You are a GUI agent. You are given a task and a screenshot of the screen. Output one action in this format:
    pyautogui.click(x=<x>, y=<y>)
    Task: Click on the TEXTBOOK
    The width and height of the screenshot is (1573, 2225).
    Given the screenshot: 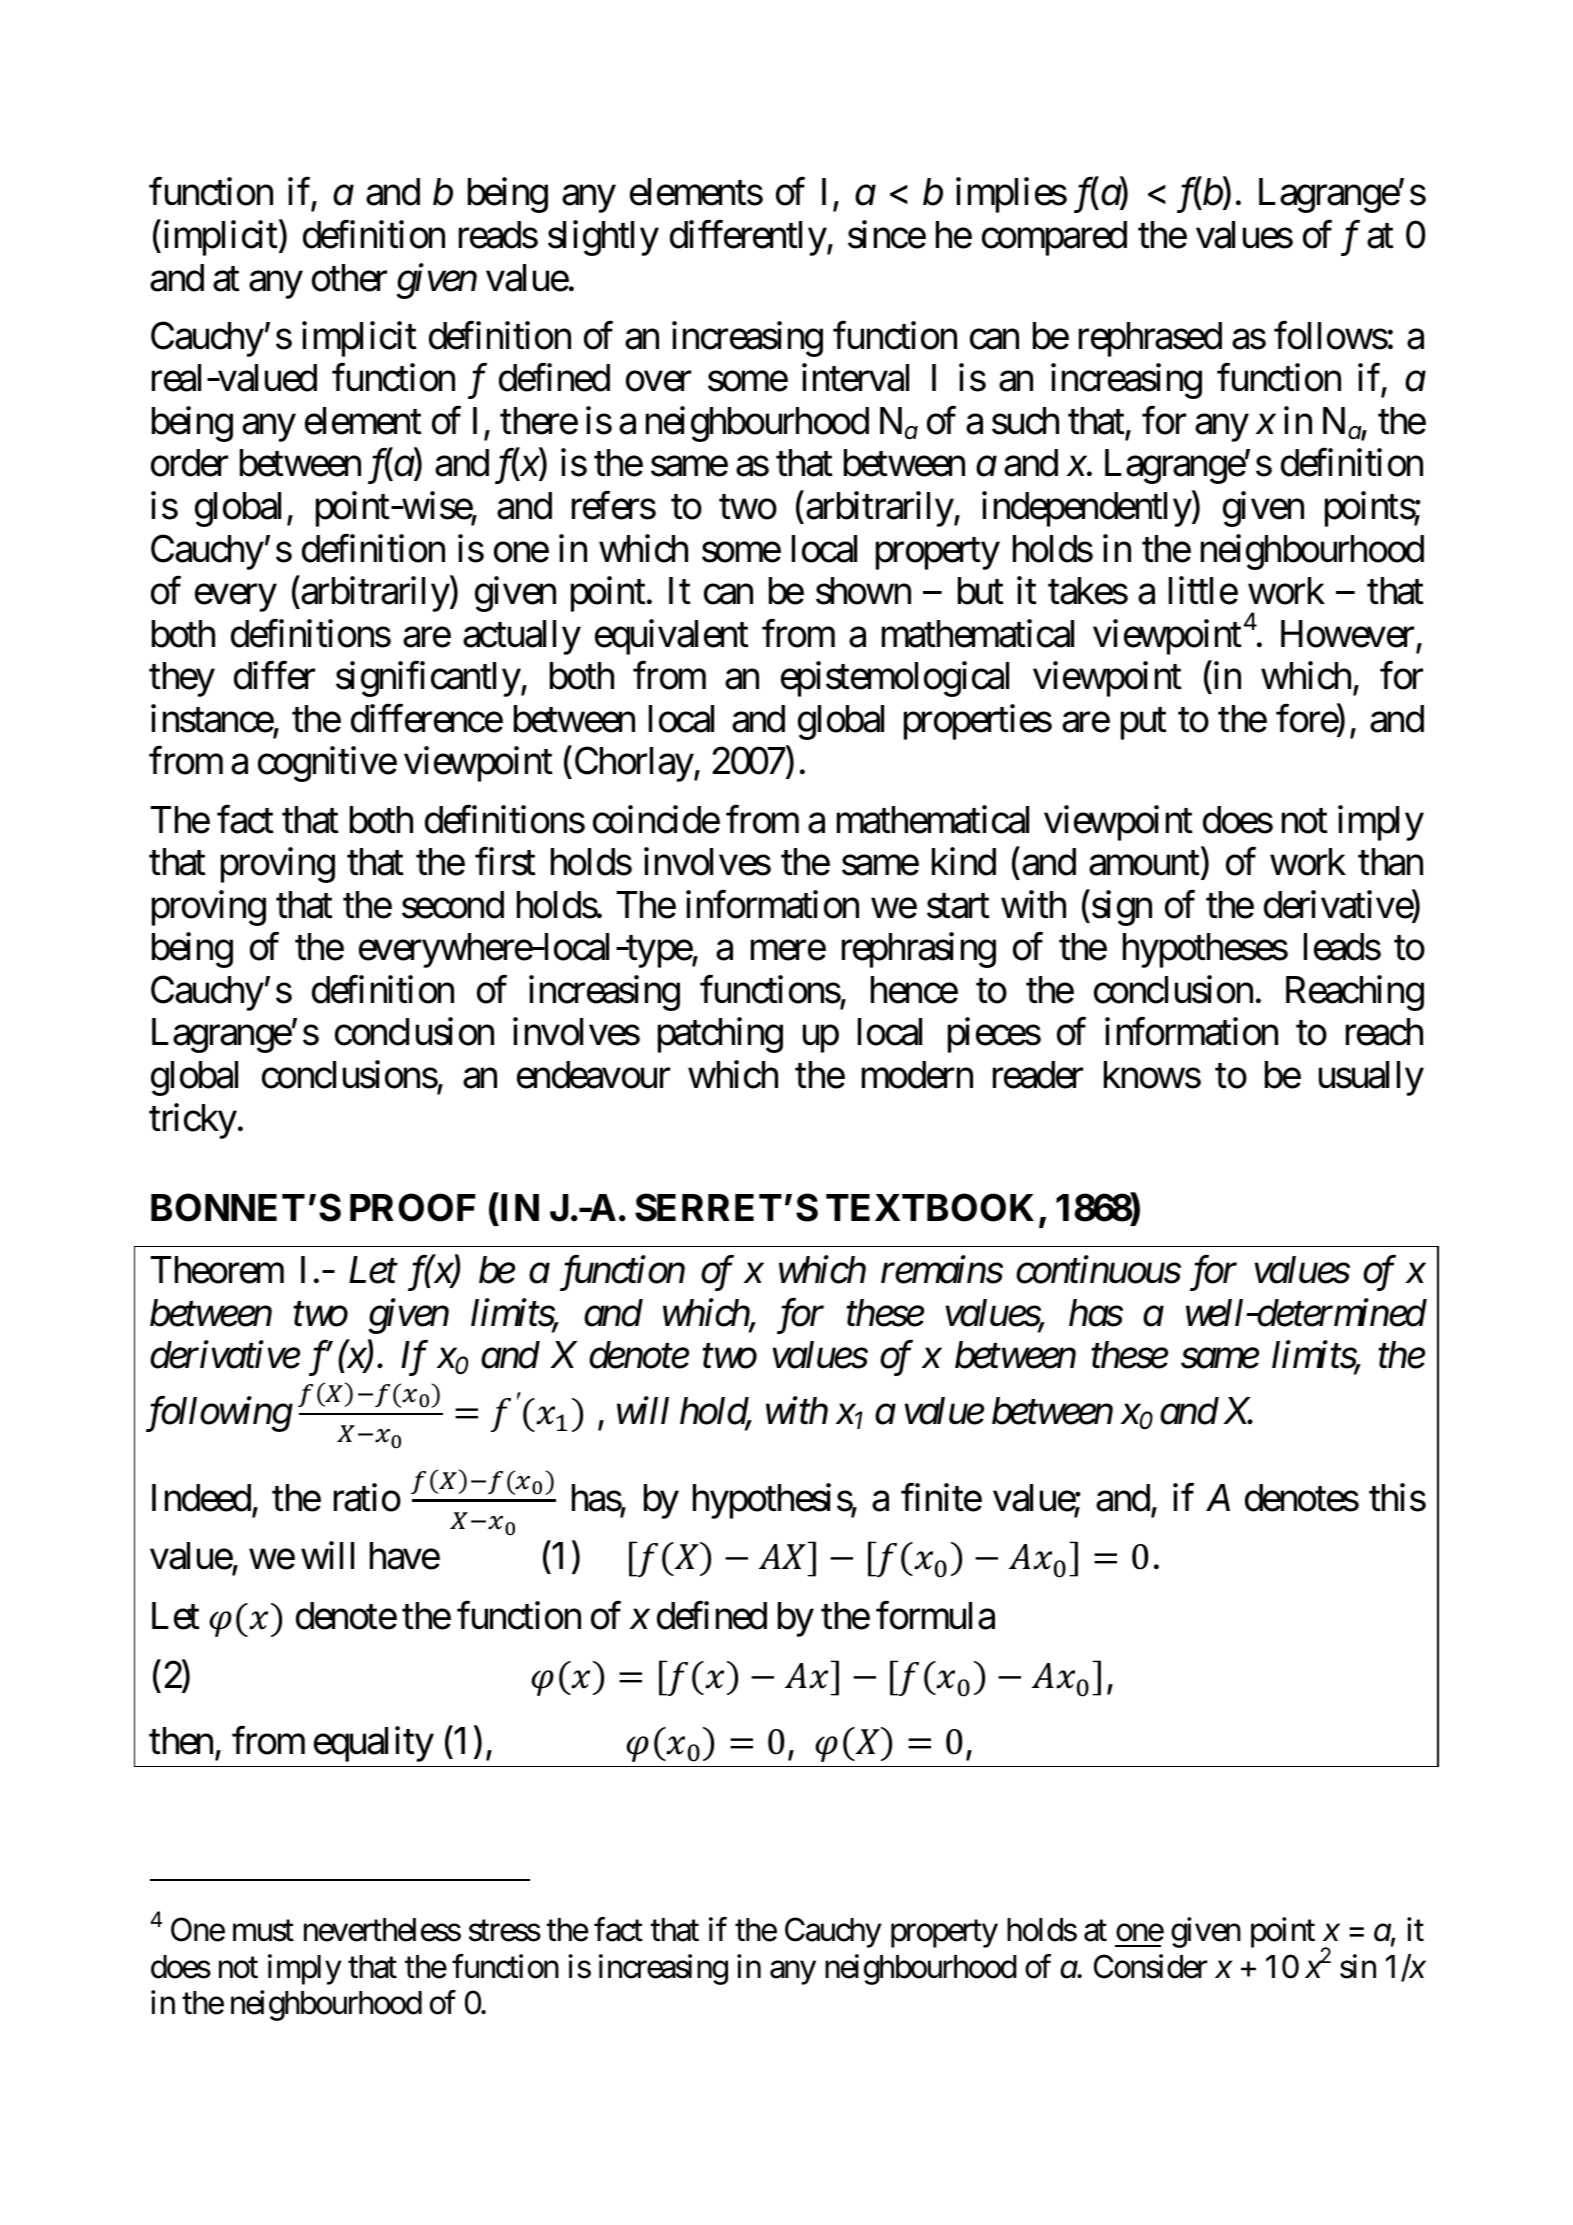 What is the action you would take?
    pyautogui.click(x=930, y=1208)
